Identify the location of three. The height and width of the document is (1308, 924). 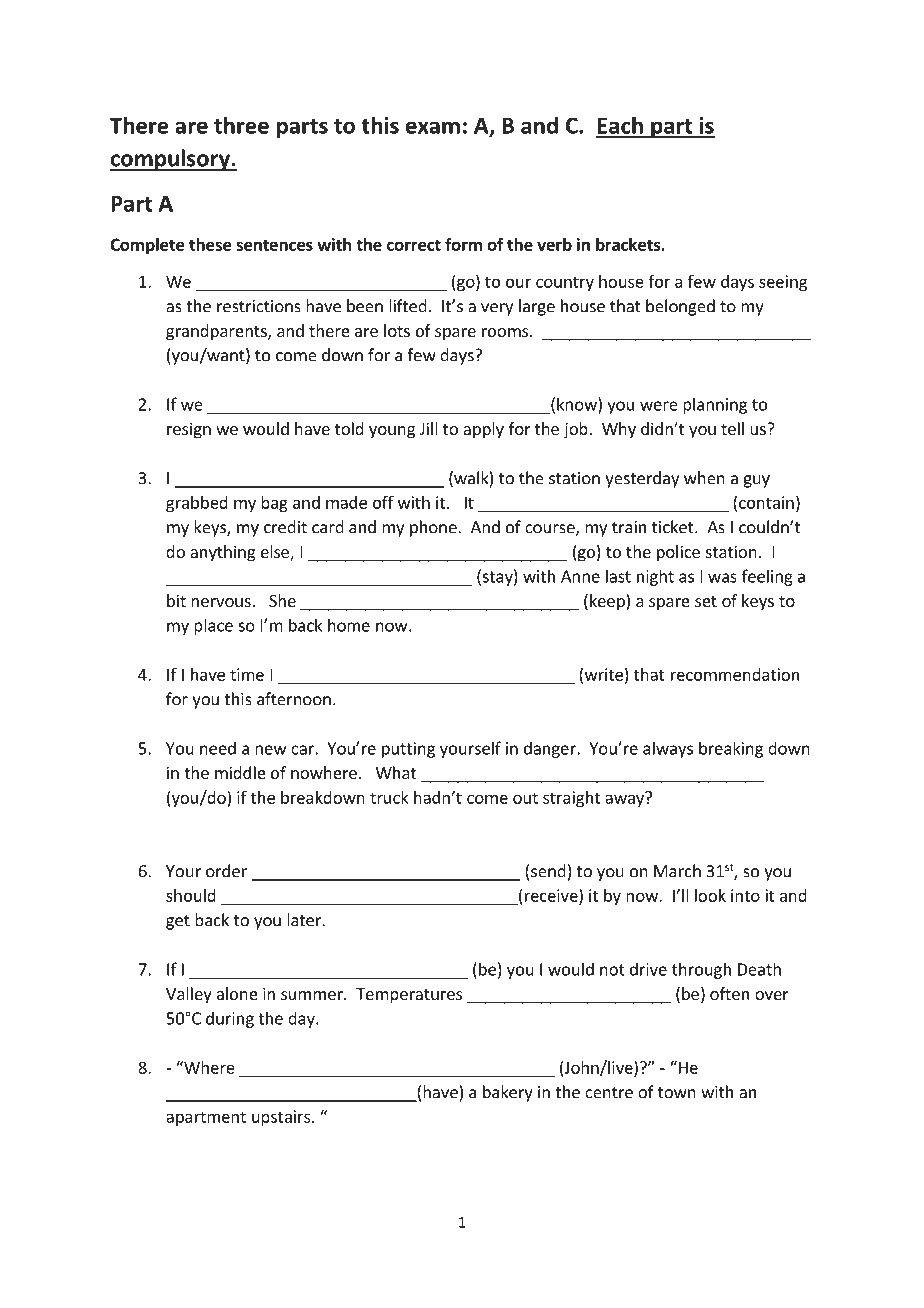
(241, 125).
